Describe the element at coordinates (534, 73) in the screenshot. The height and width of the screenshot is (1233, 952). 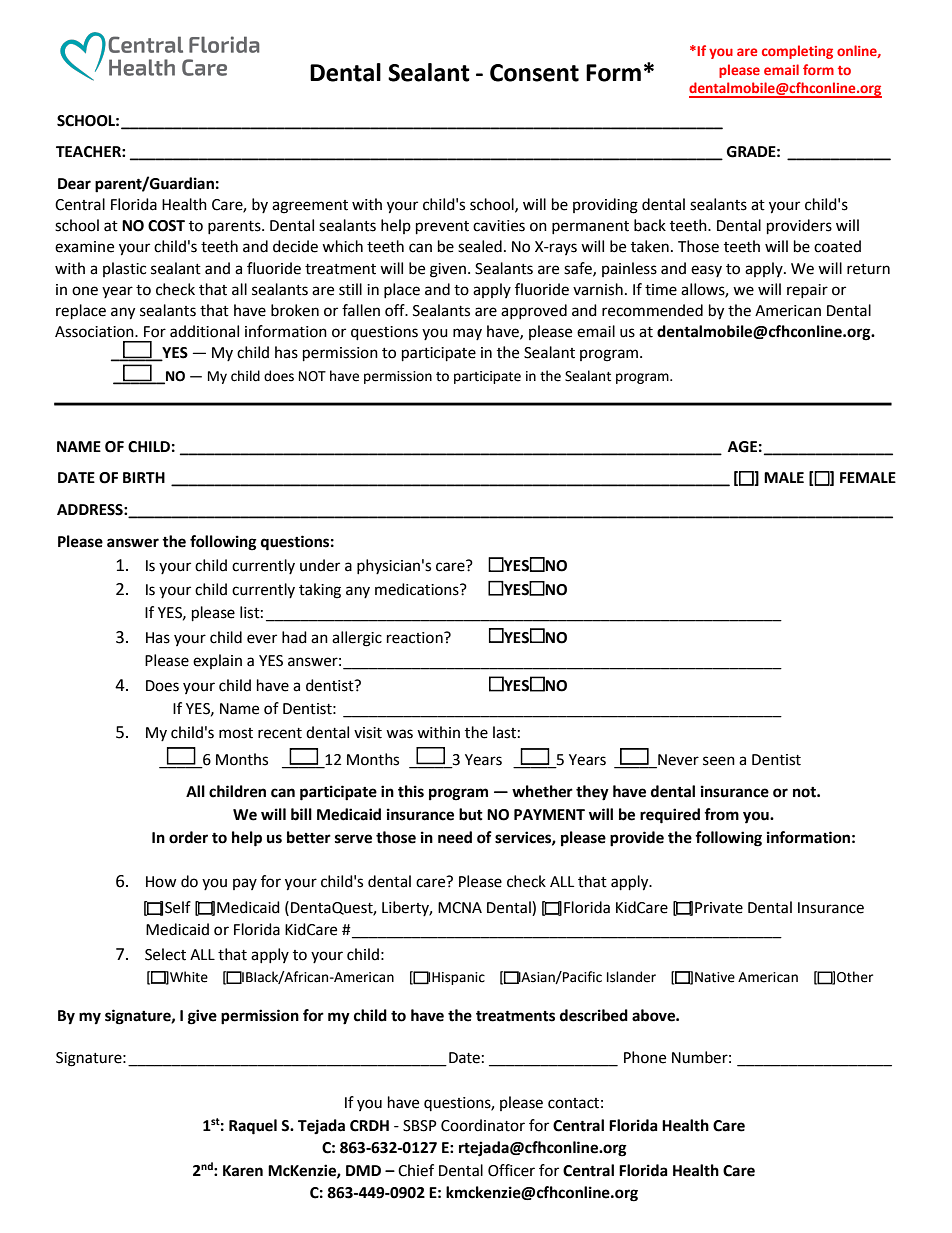
I see `Consent` at that location.
